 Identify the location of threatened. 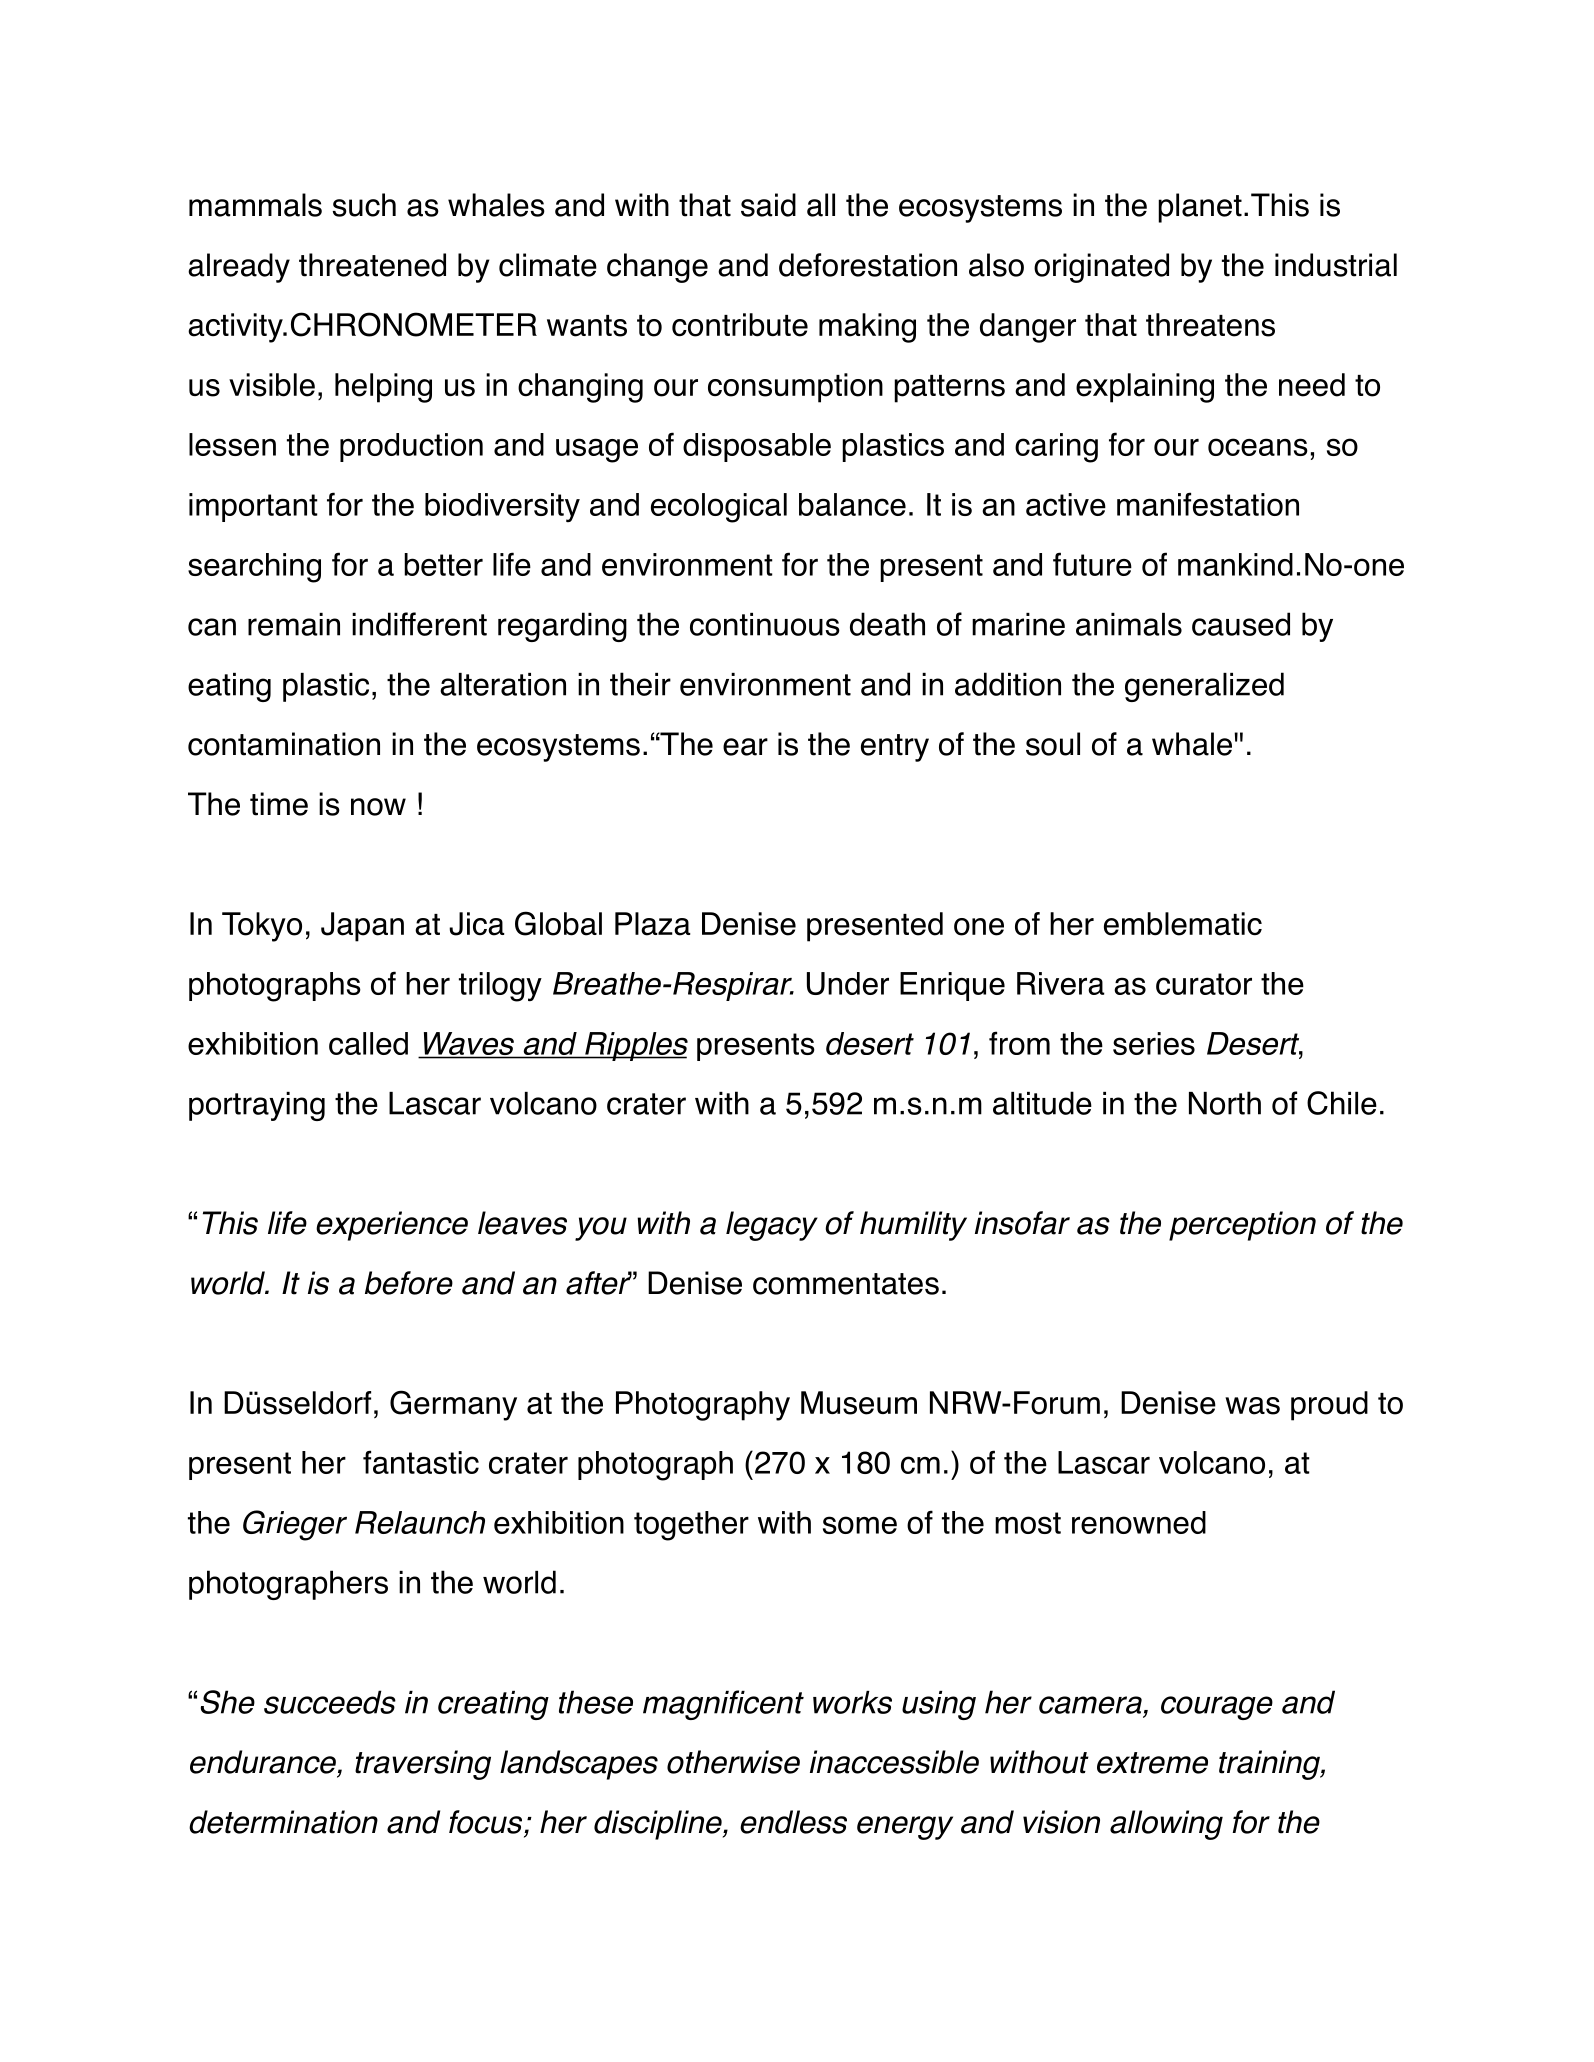
(372, 265).
